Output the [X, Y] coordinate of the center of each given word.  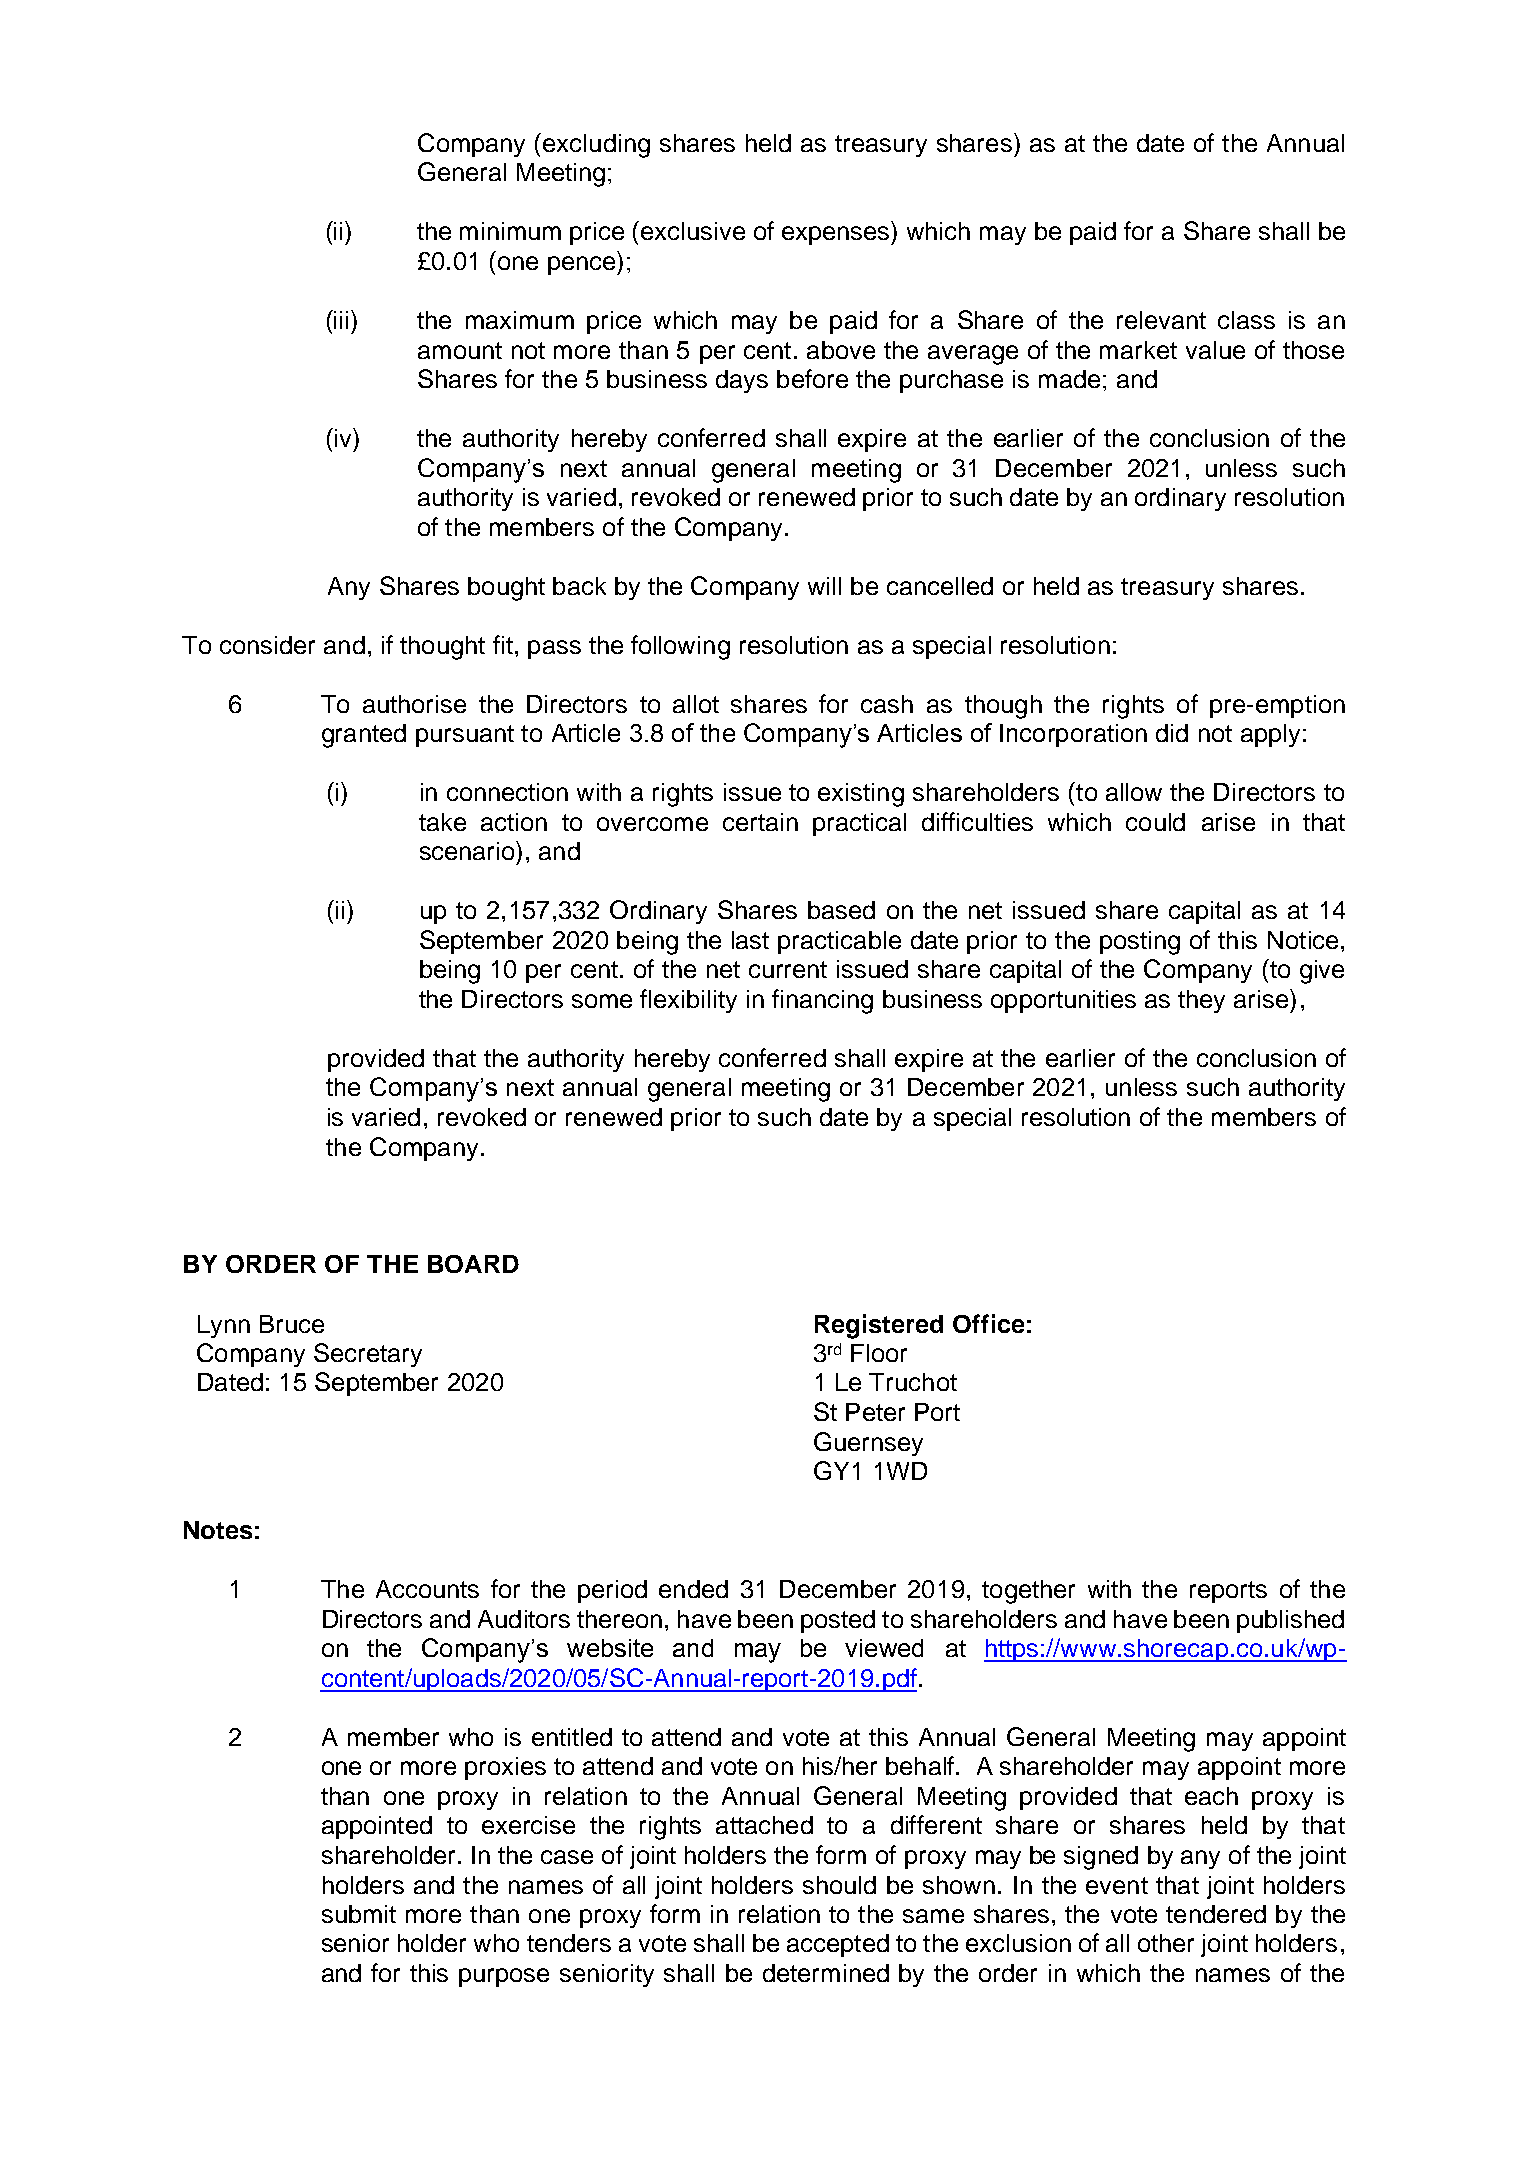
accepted [838, 1945]
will [824, 586]
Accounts [427, 1589]
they [1201, 1001]
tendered [1216, 1914]
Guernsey [868, 1444]
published [1290, 1621]
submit [359, 1914]
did [1172, 733]
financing [822, 1001]
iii [341, 320]
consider [267, 645]
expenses [837, 235]
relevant [1161, 320]
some [602, 1001]
